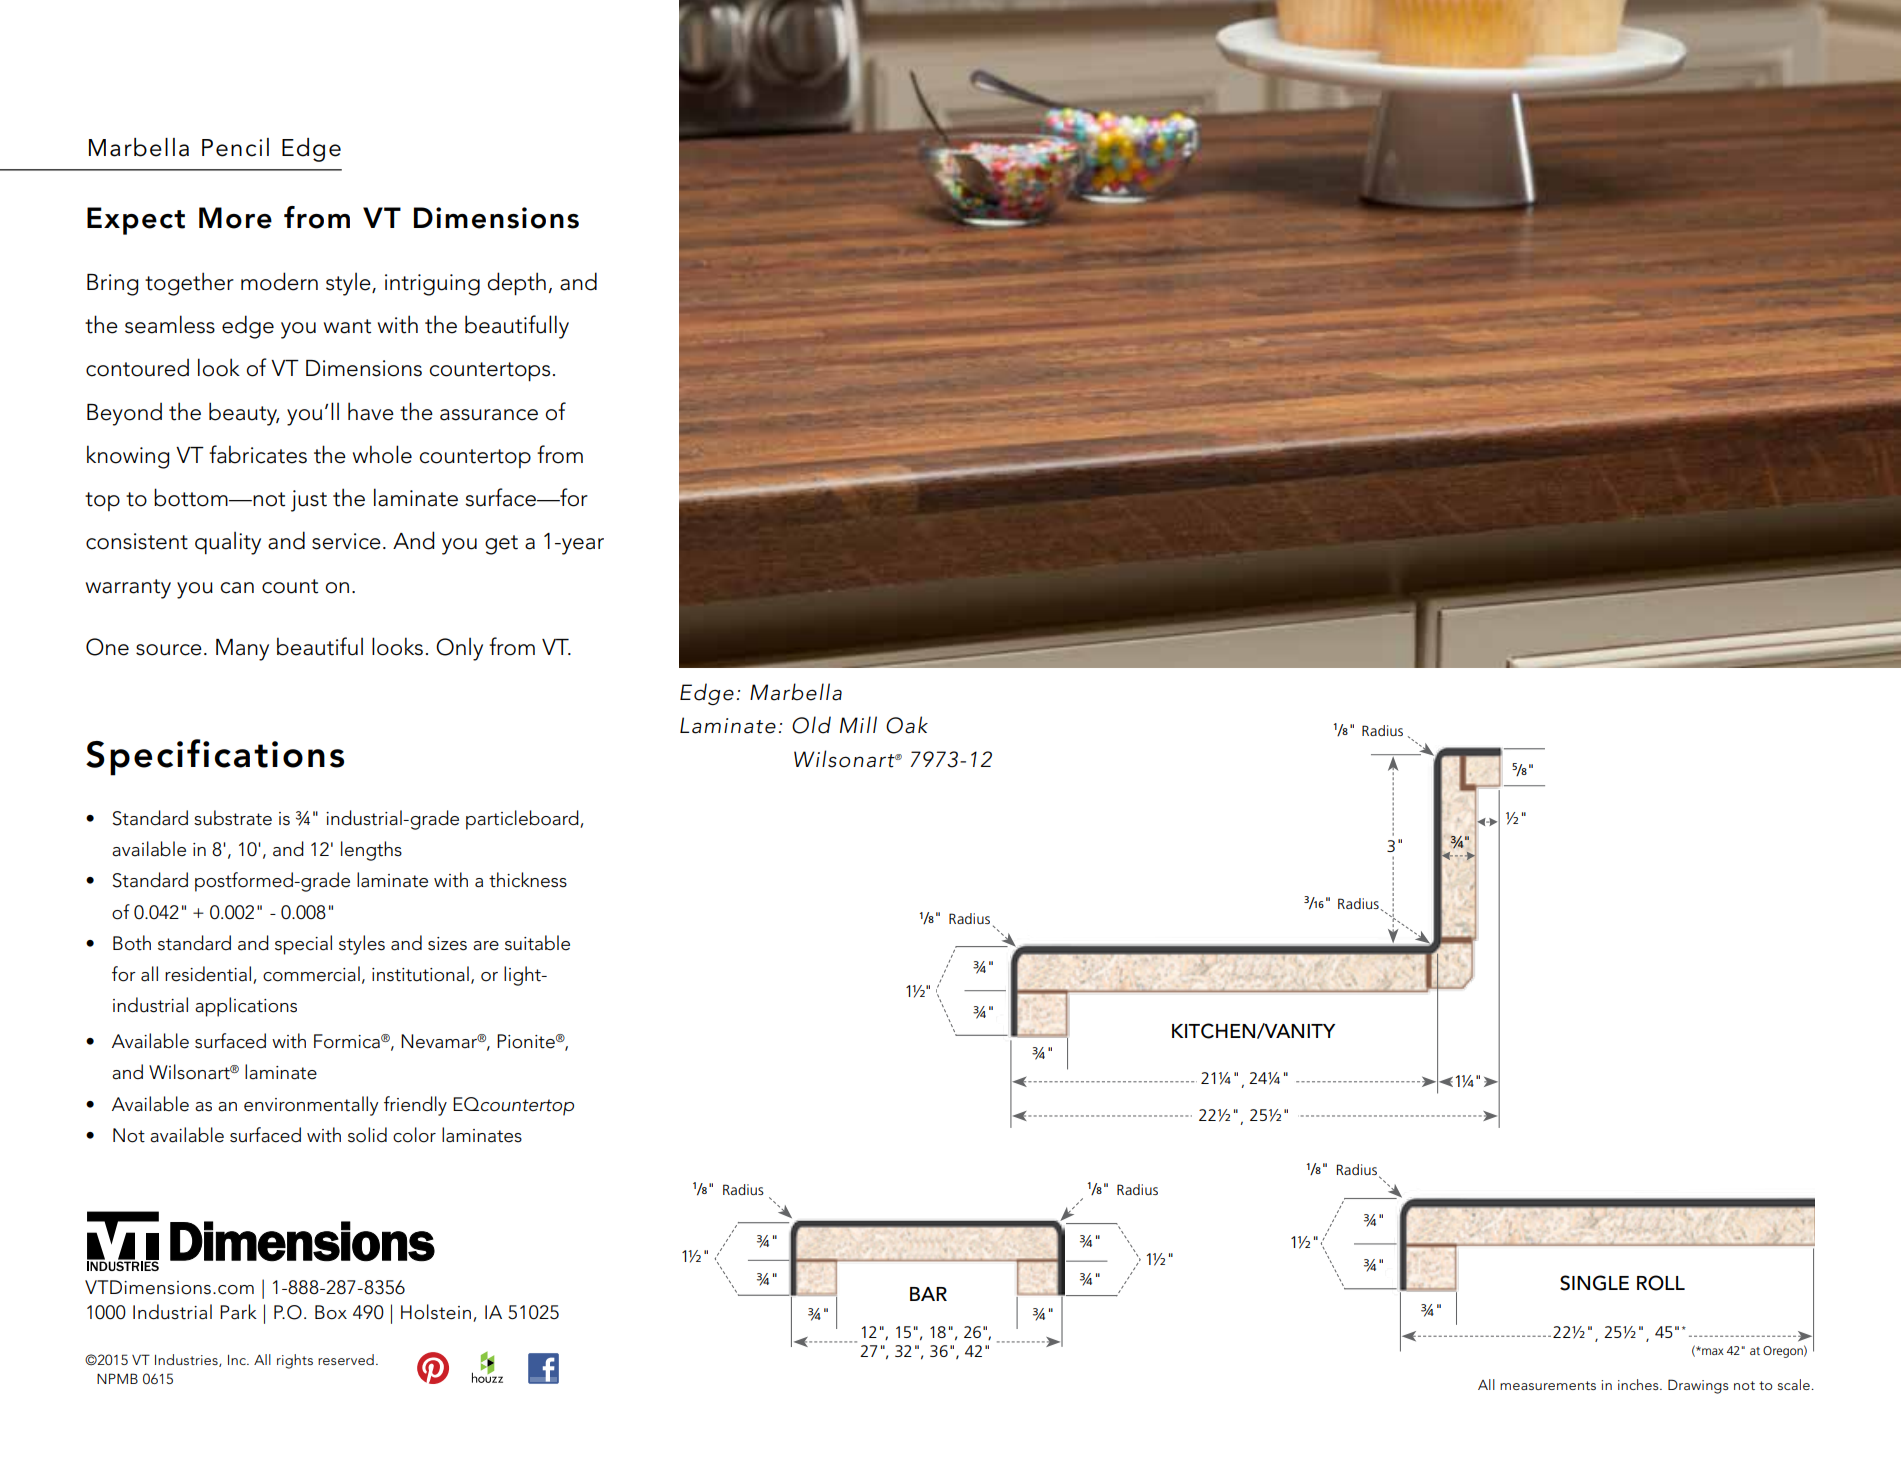 This image has width=1901, height=1469. Describe the element at coordinates (309, 501) in the image. I see `just` at that location.
